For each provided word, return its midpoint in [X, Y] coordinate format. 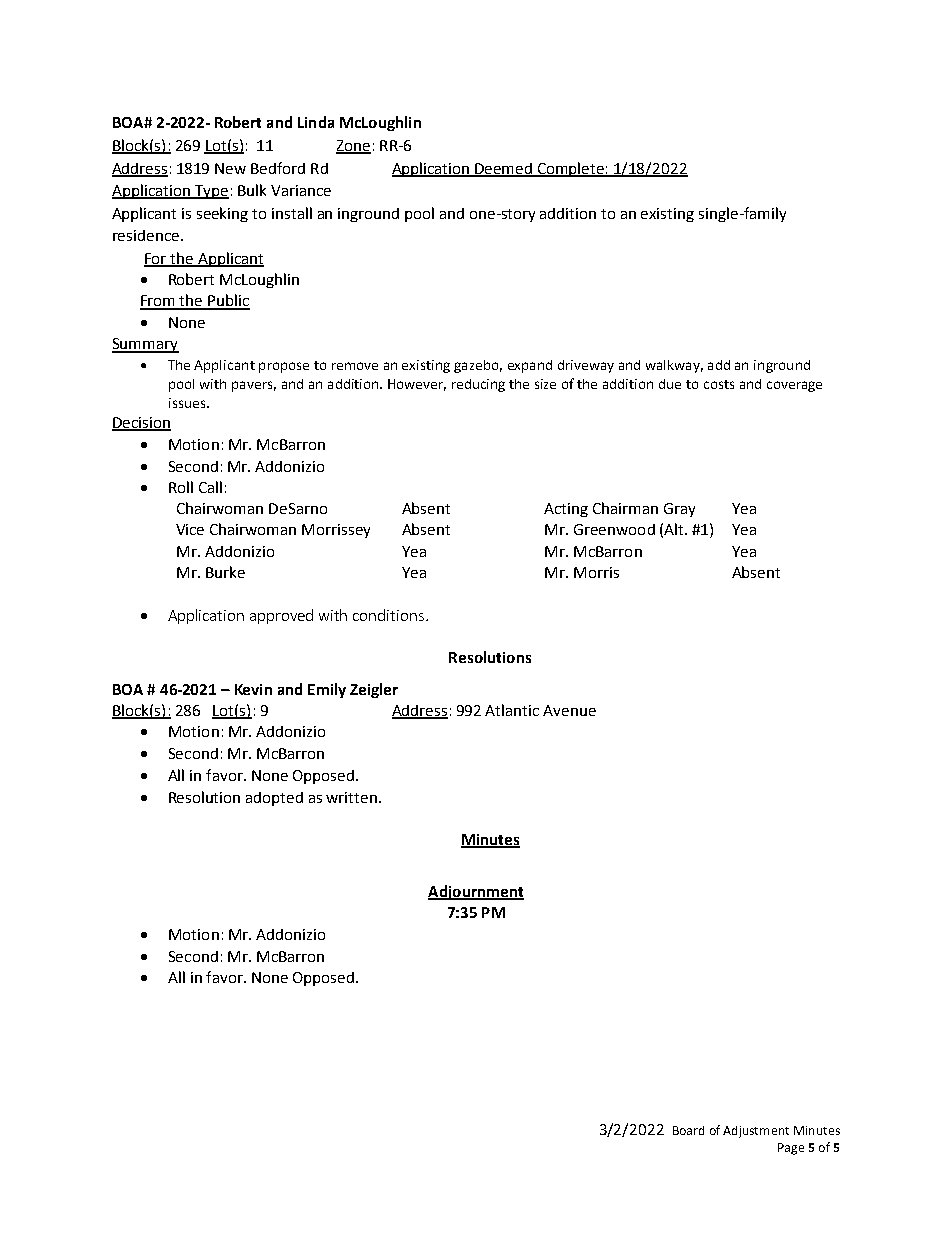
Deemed [504, 169]
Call [210, 487]
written [351, 797]
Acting [566, 510]
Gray [679, 510]
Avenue [569, 710]
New [230, 168]
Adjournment [476, 892]
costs [719, 384]
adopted [274, 799]
